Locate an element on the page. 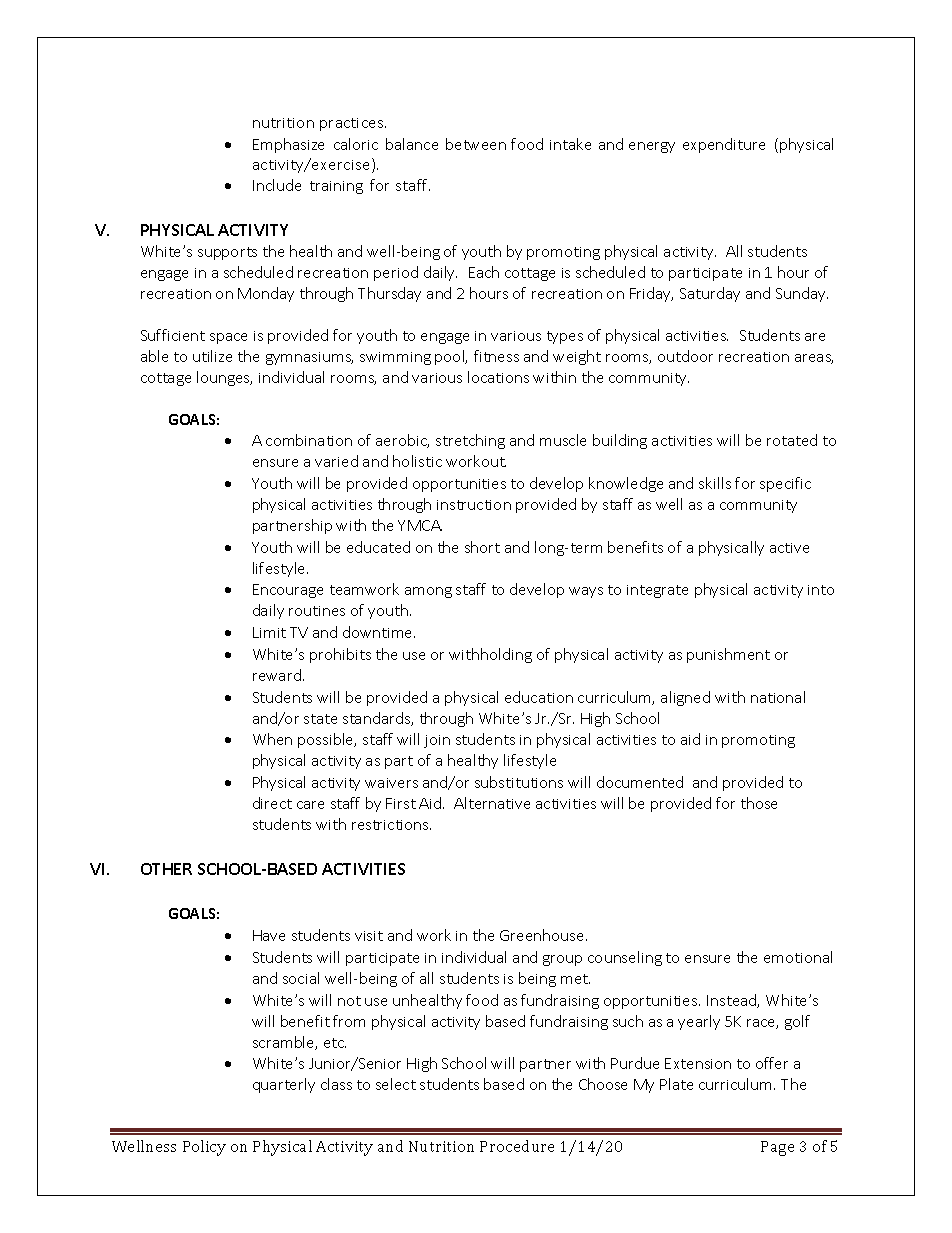  among is located at coordinates (428, 592).
